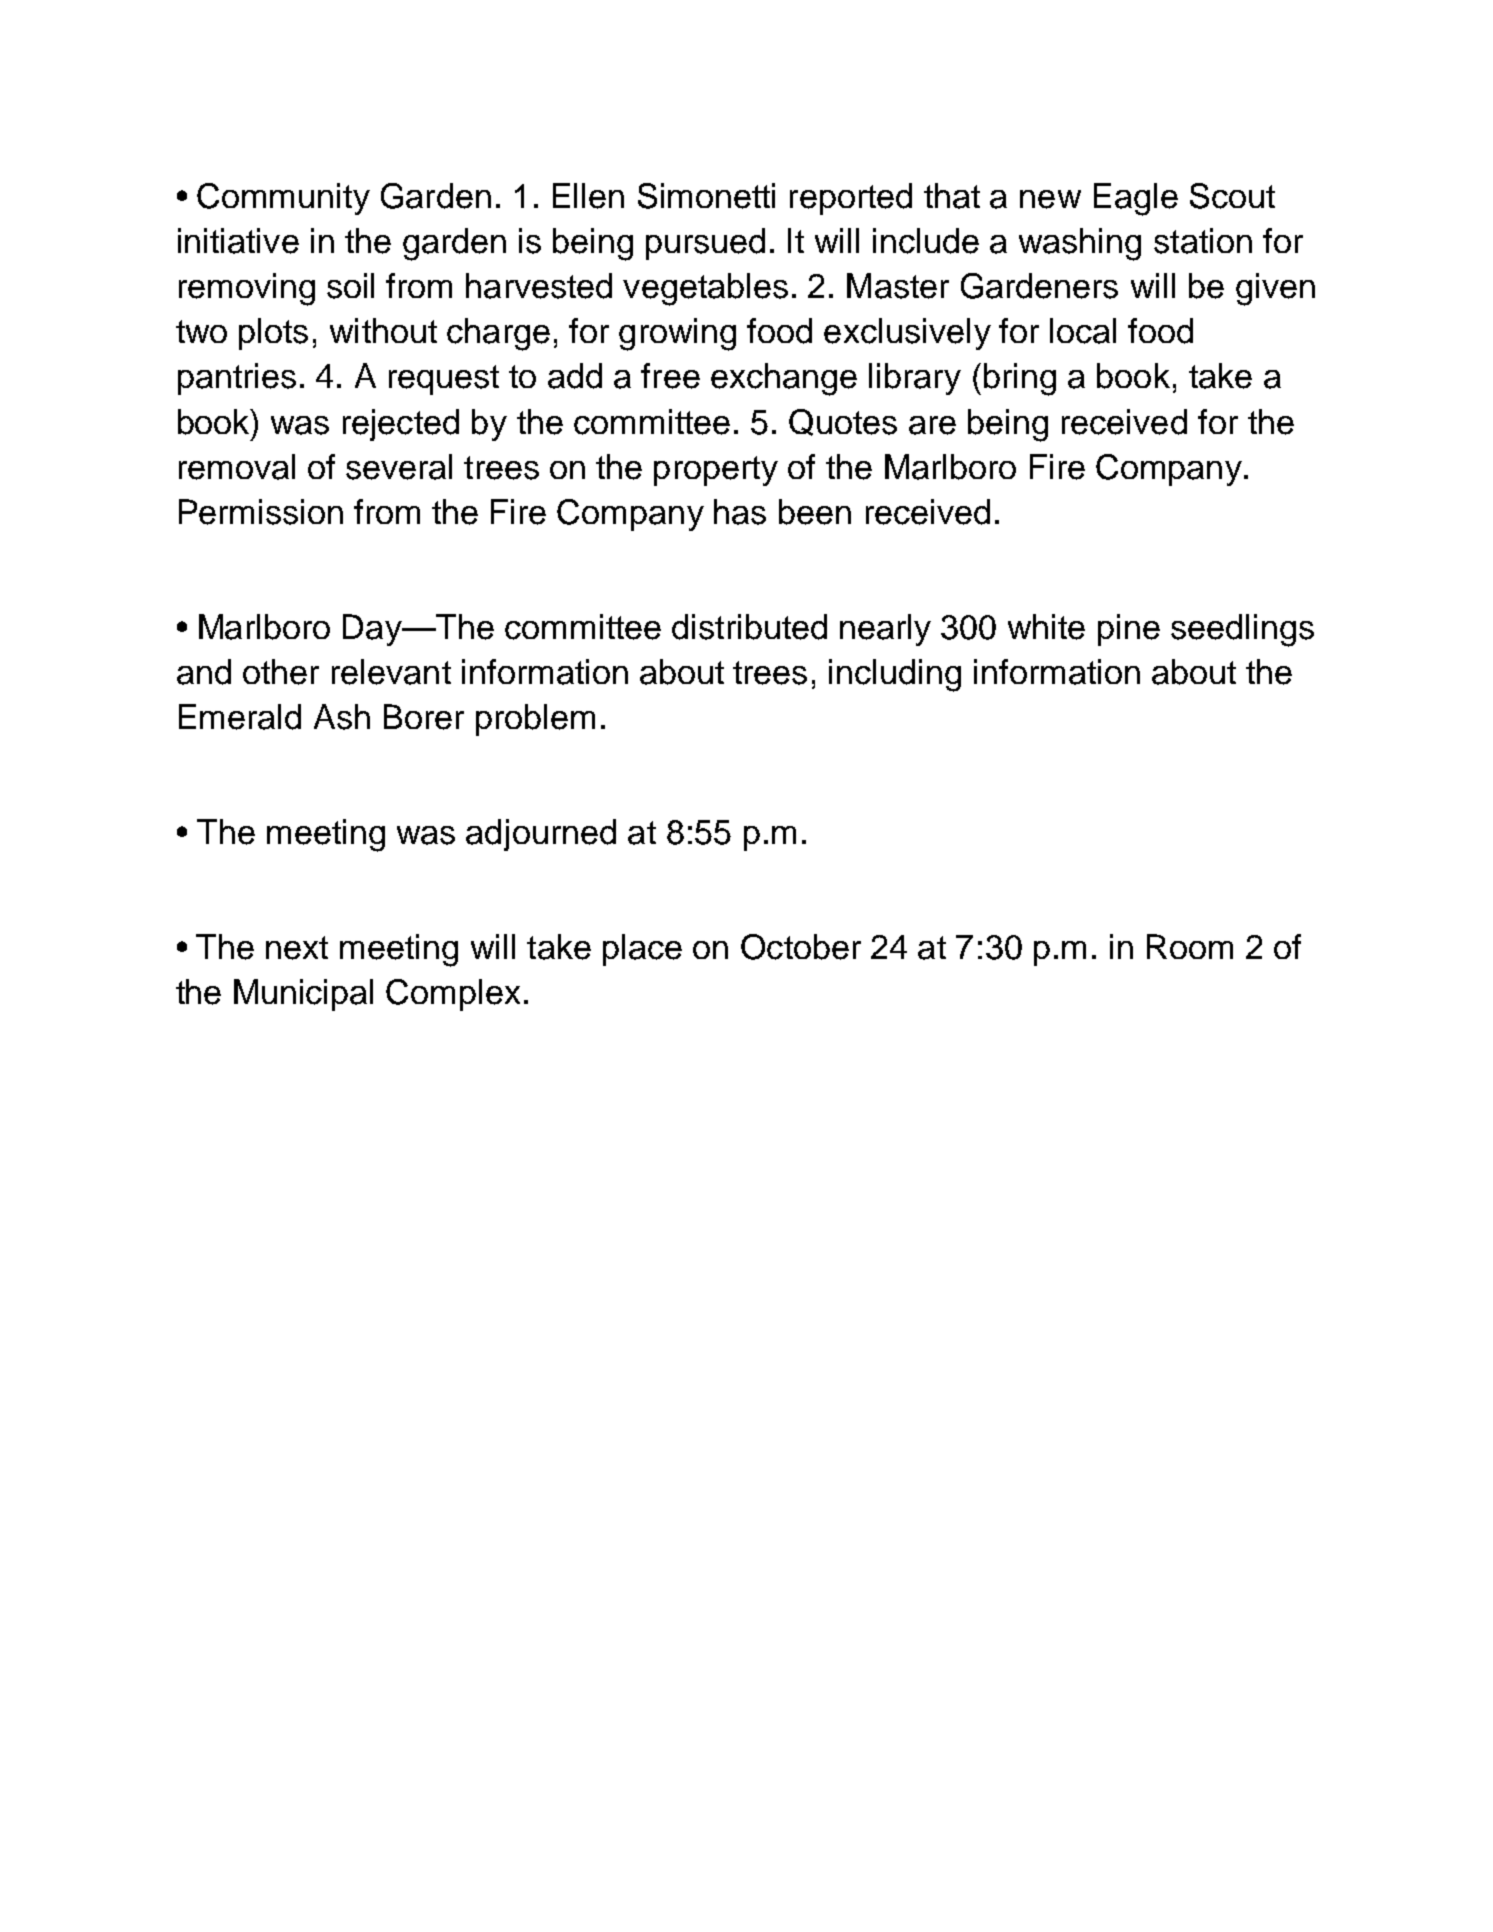 The image size is (1493, 1932). Describe the element at coordinates (1129, 630) in the screenshot. I see `pine` at that location.
